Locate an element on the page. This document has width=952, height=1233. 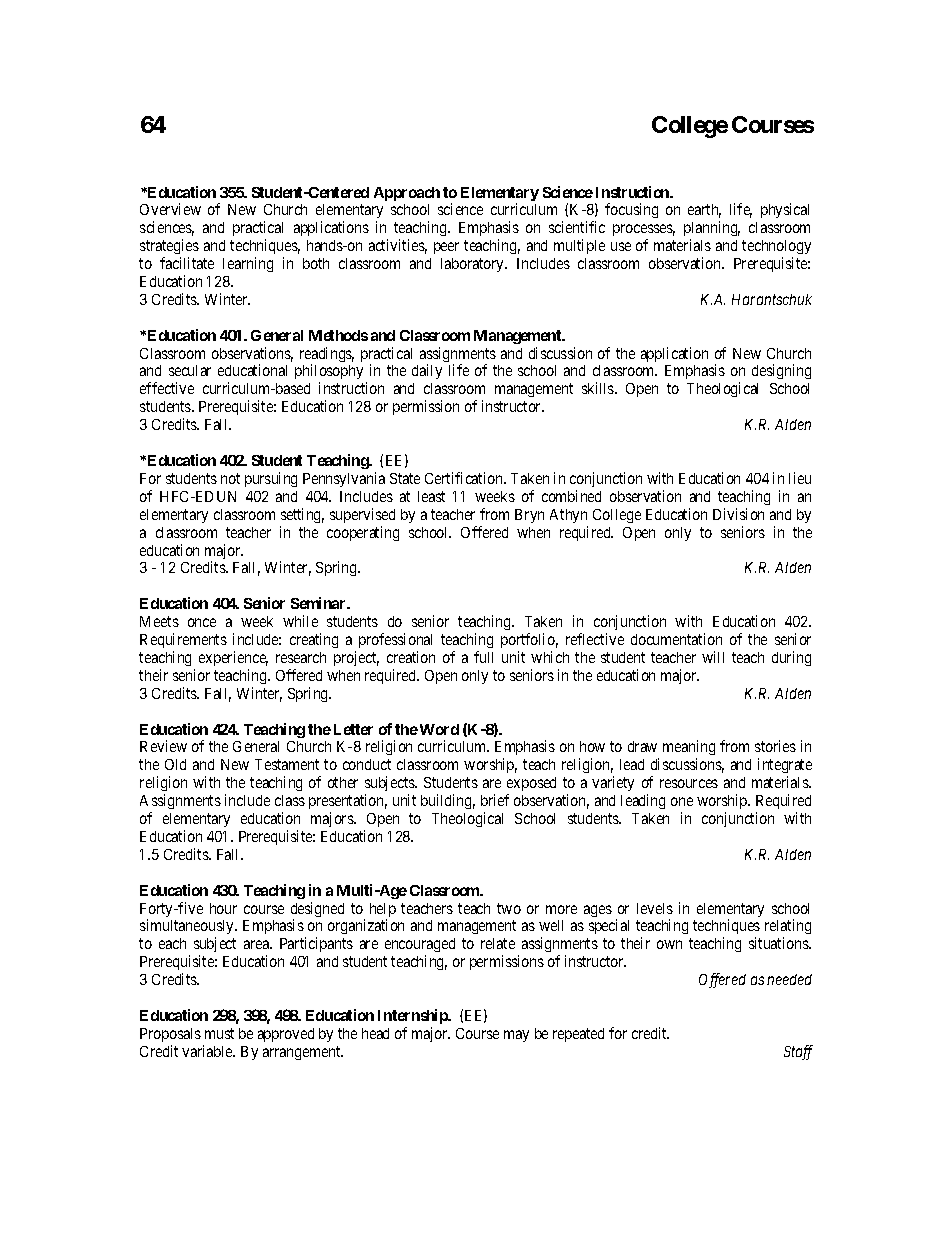
laboratory is located at coordinates (473, 265).
